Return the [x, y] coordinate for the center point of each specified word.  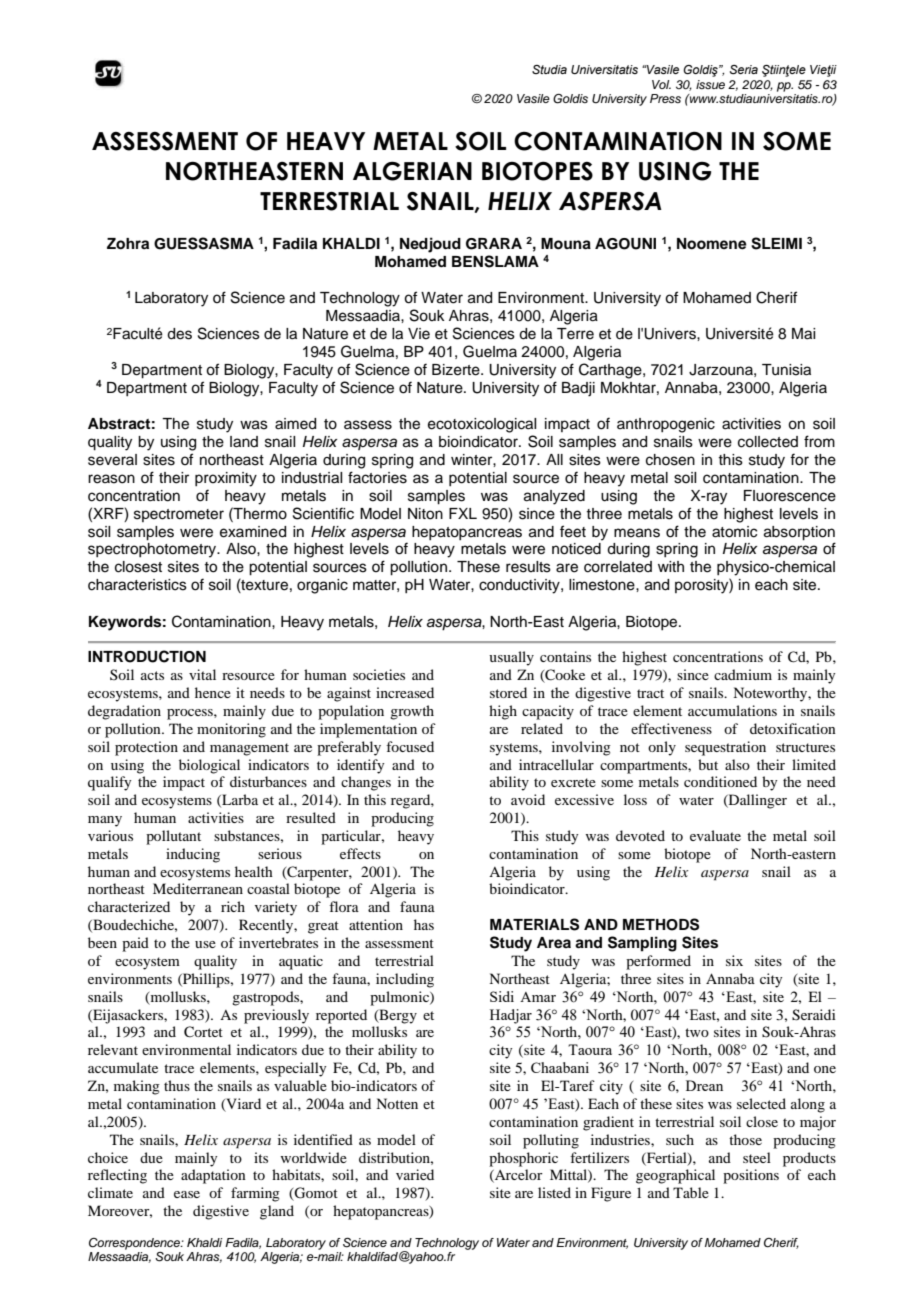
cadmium [743, 674]
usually [511, 658]
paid [135, 944]
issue [710, 84]
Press [665, 98]
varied [415, 1174]
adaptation [213, 1176]
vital [202, 674]
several [112, 460]
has [424, 924]
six [734, 960]
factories [377, 477]
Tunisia [786, 370]
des [179, 334]
